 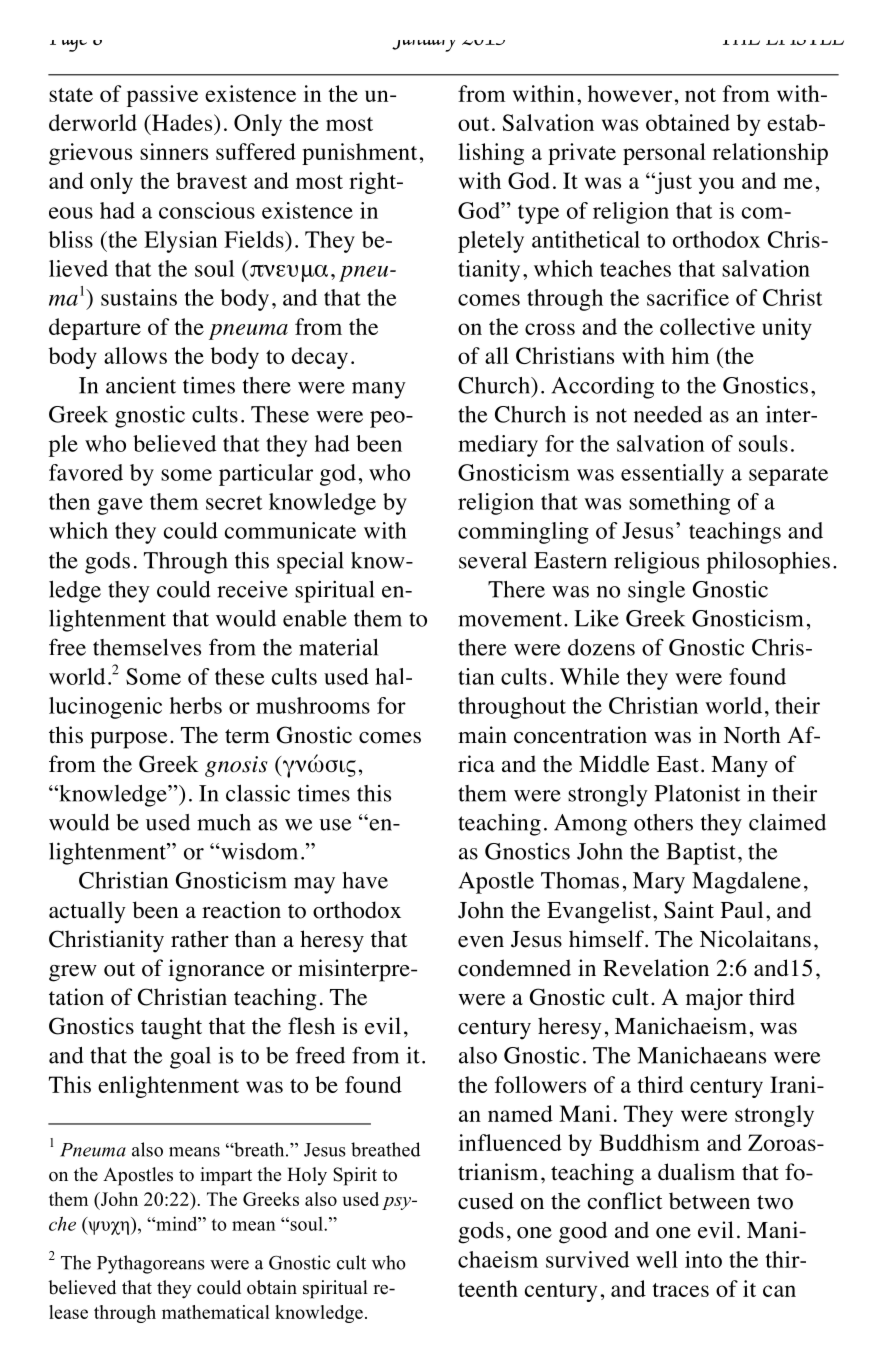 What do you see at coordinates (365, 880) in the page?
I see `have` at bounding box center [365, 880].
